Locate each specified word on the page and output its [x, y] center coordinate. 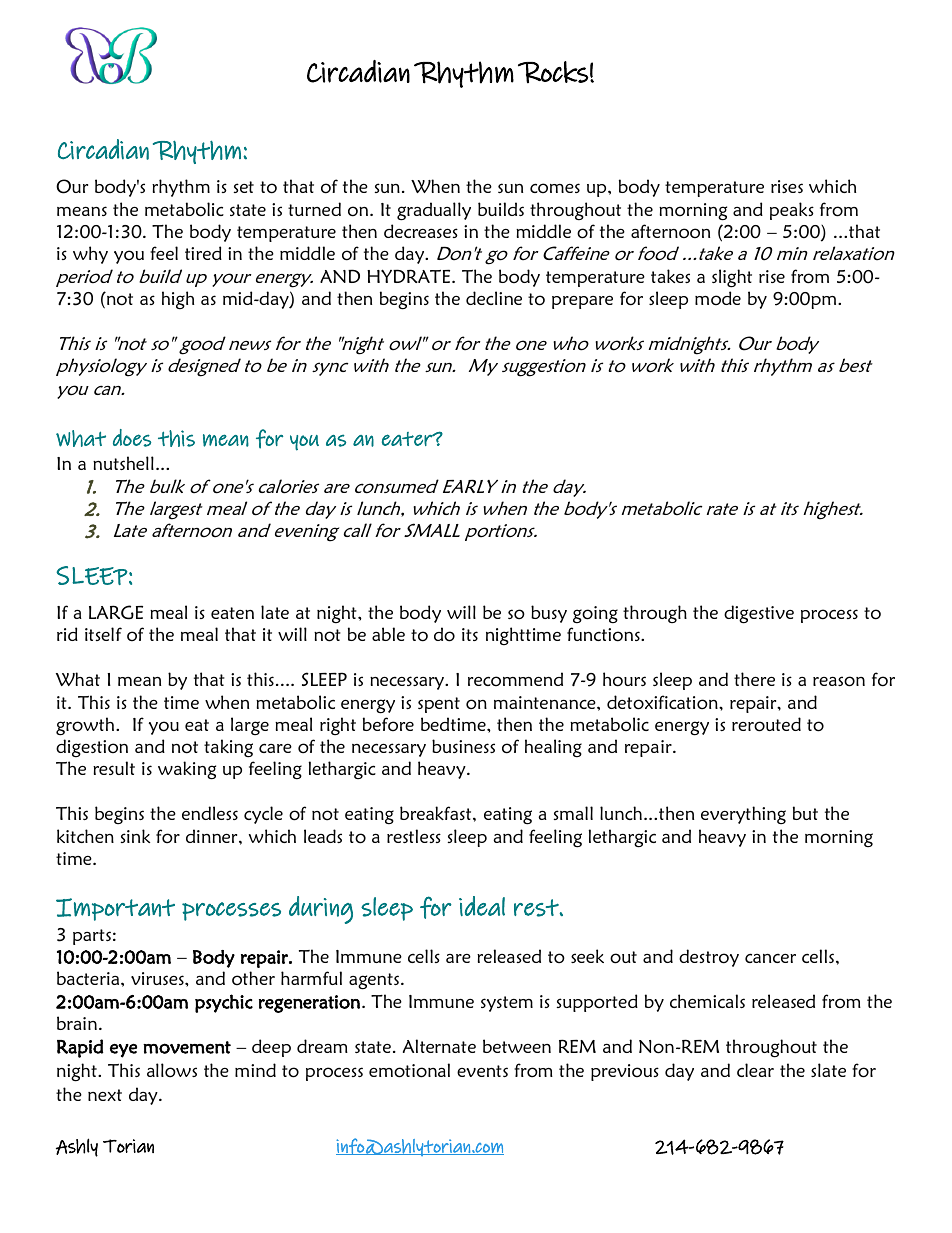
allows [172, 1070]
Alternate [439, 1046]
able [388, 634]
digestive [759, 614]
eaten [232, 613]
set [244, 187]
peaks [792, 211]
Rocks [553, 72]
